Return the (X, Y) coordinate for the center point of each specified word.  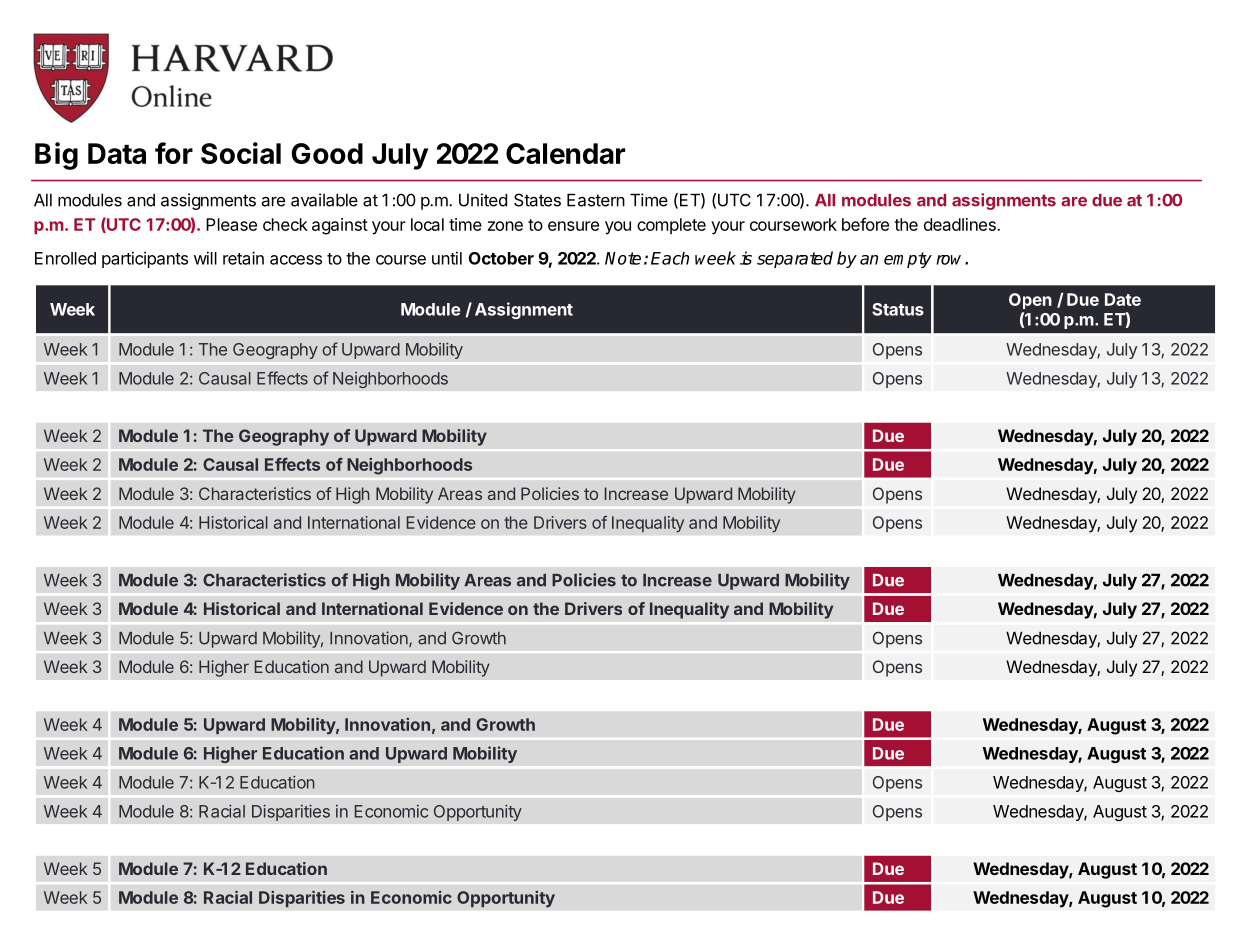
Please (231, 224)
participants (145, 259)
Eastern (596, 200)
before (865, 224)
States (537, 200)
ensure (573, 226)
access (296, 260)
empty (908, 260)
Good (327, 153)
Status (898, 309)
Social (241, 153)
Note (623, 258)
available (324, 200)
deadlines (961, 224)
